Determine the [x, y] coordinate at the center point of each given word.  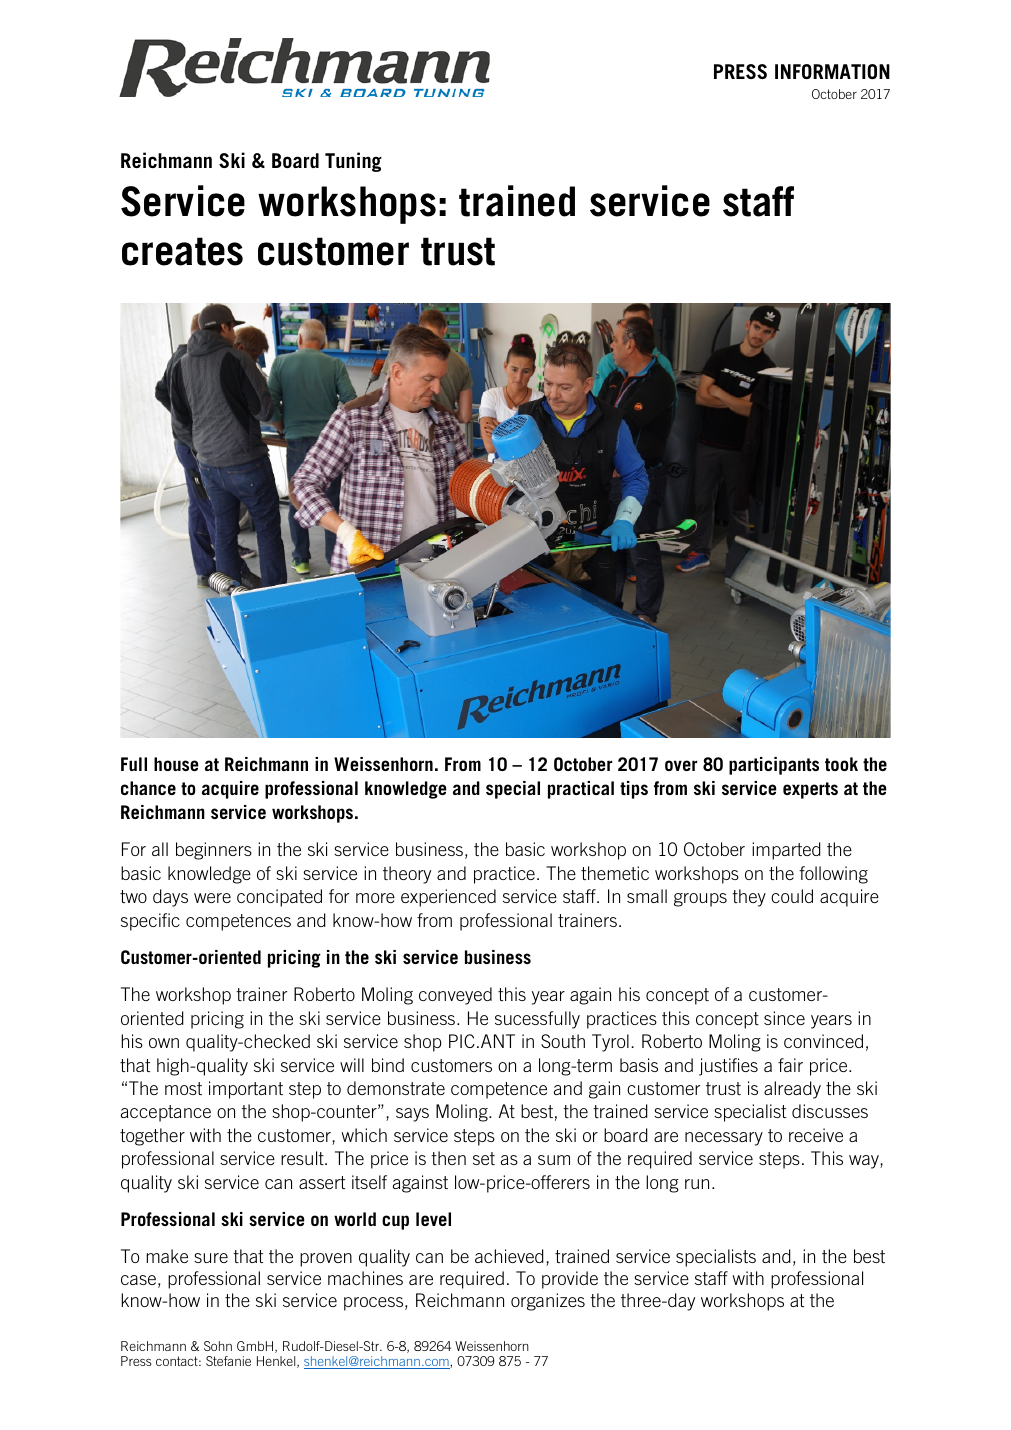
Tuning [353, 162]
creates [182, 251]
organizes [548, 1302]
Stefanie [228, 1361]
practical [581, 790]
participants [774, 766]
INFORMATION [832, 71]
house [176, 764]
